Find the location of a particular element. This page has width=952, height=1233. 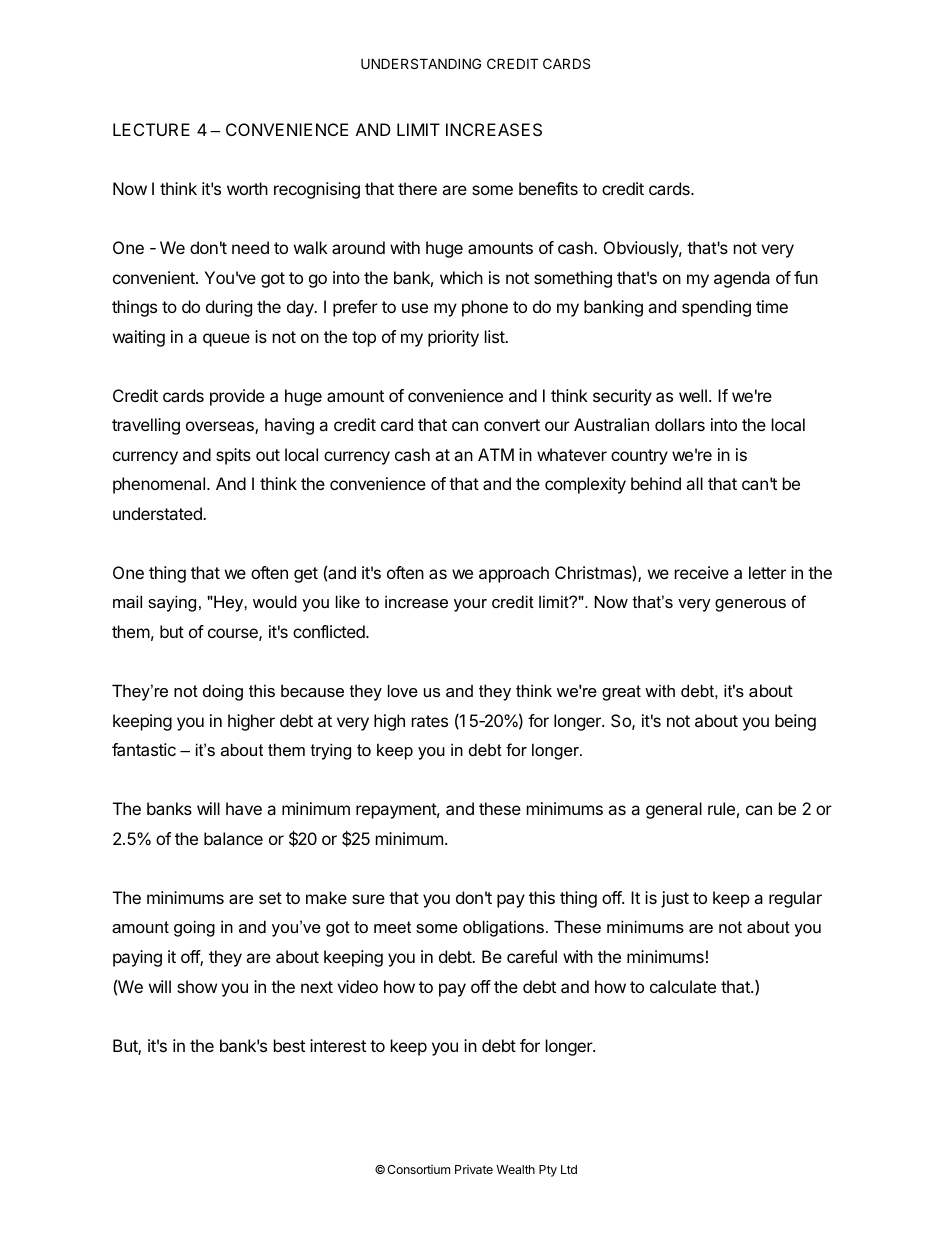

UNDERSTANDING is located at coordinates (421, 63).
